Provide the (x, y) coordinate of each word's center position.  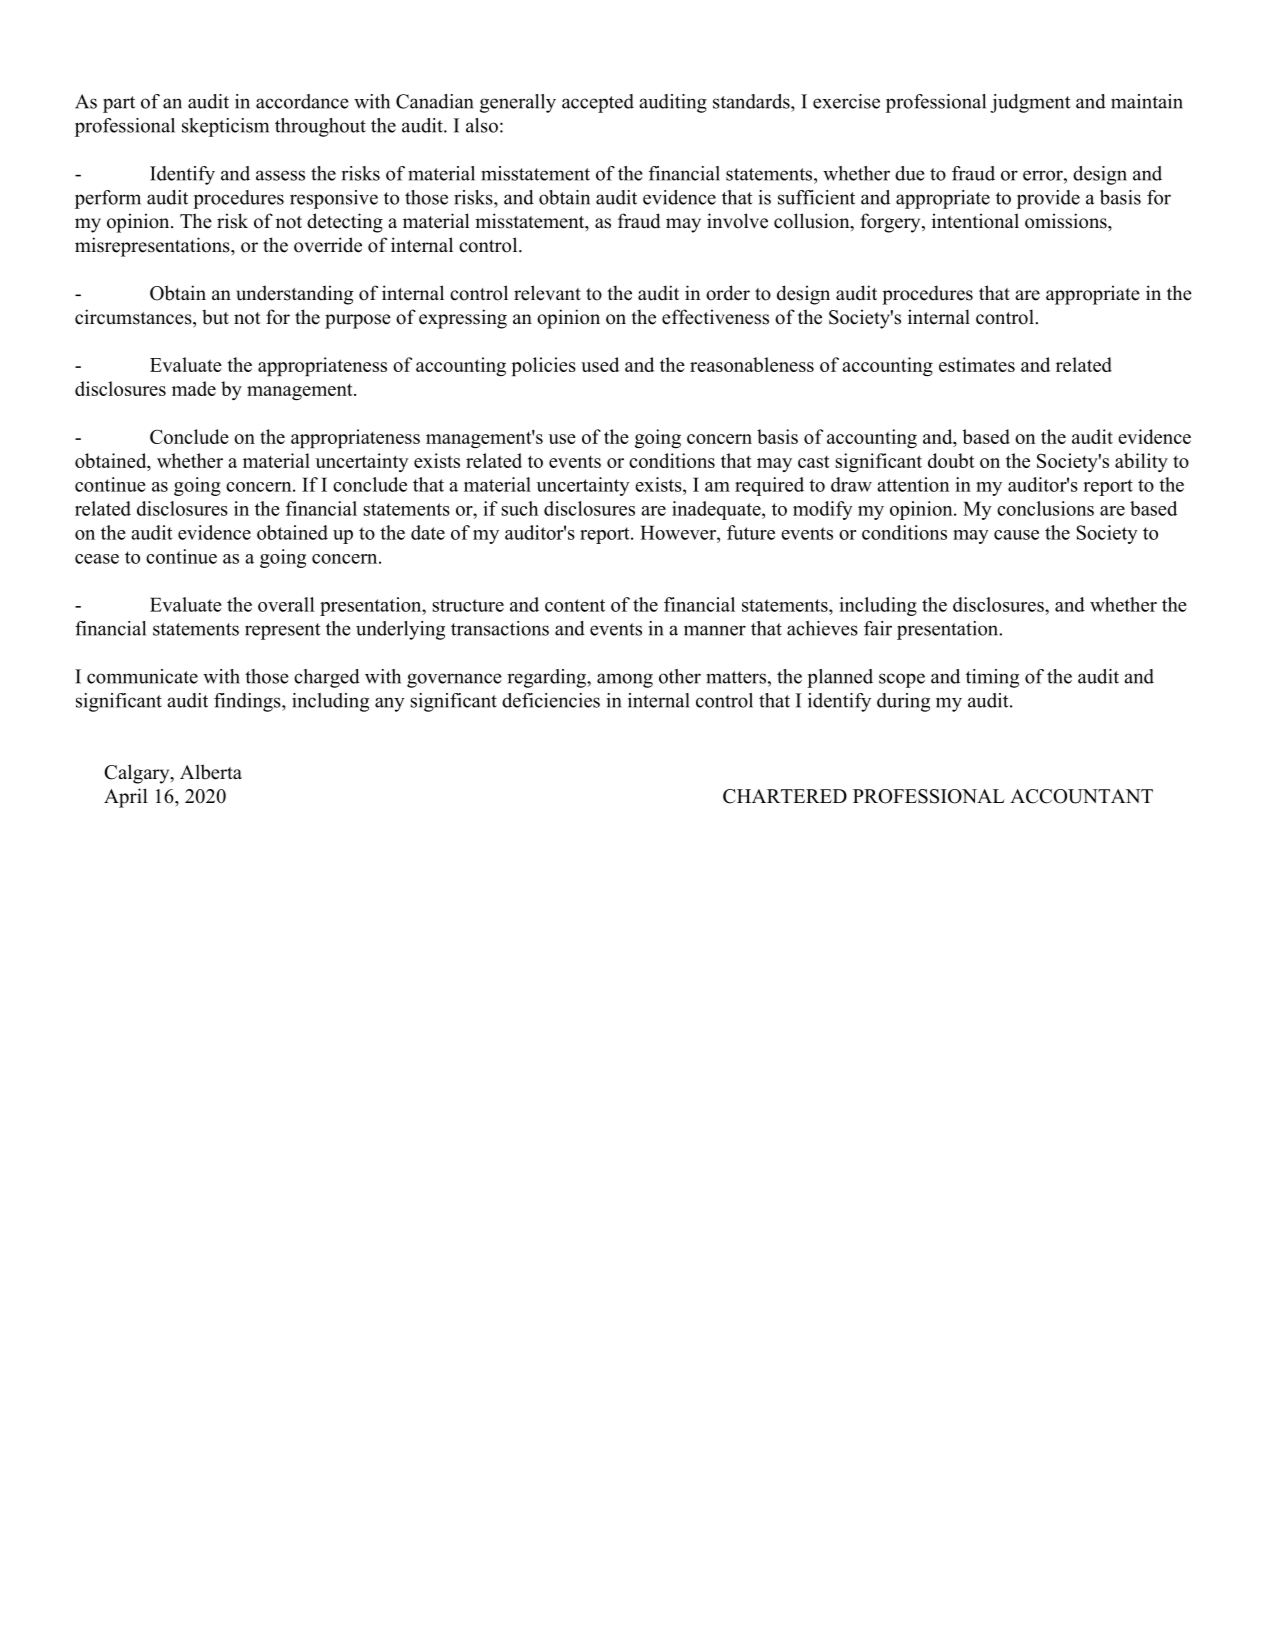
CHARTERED (785, 796)
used (600, 364)
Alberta (211, 772)
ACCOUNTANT (1081, 796)
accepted (598, 103)
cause (1016, 535)
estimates (977, 364)
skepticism (225, 127)
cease (97, 559)
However (679, 532)
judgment (1030, 103)
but (215, 317)
